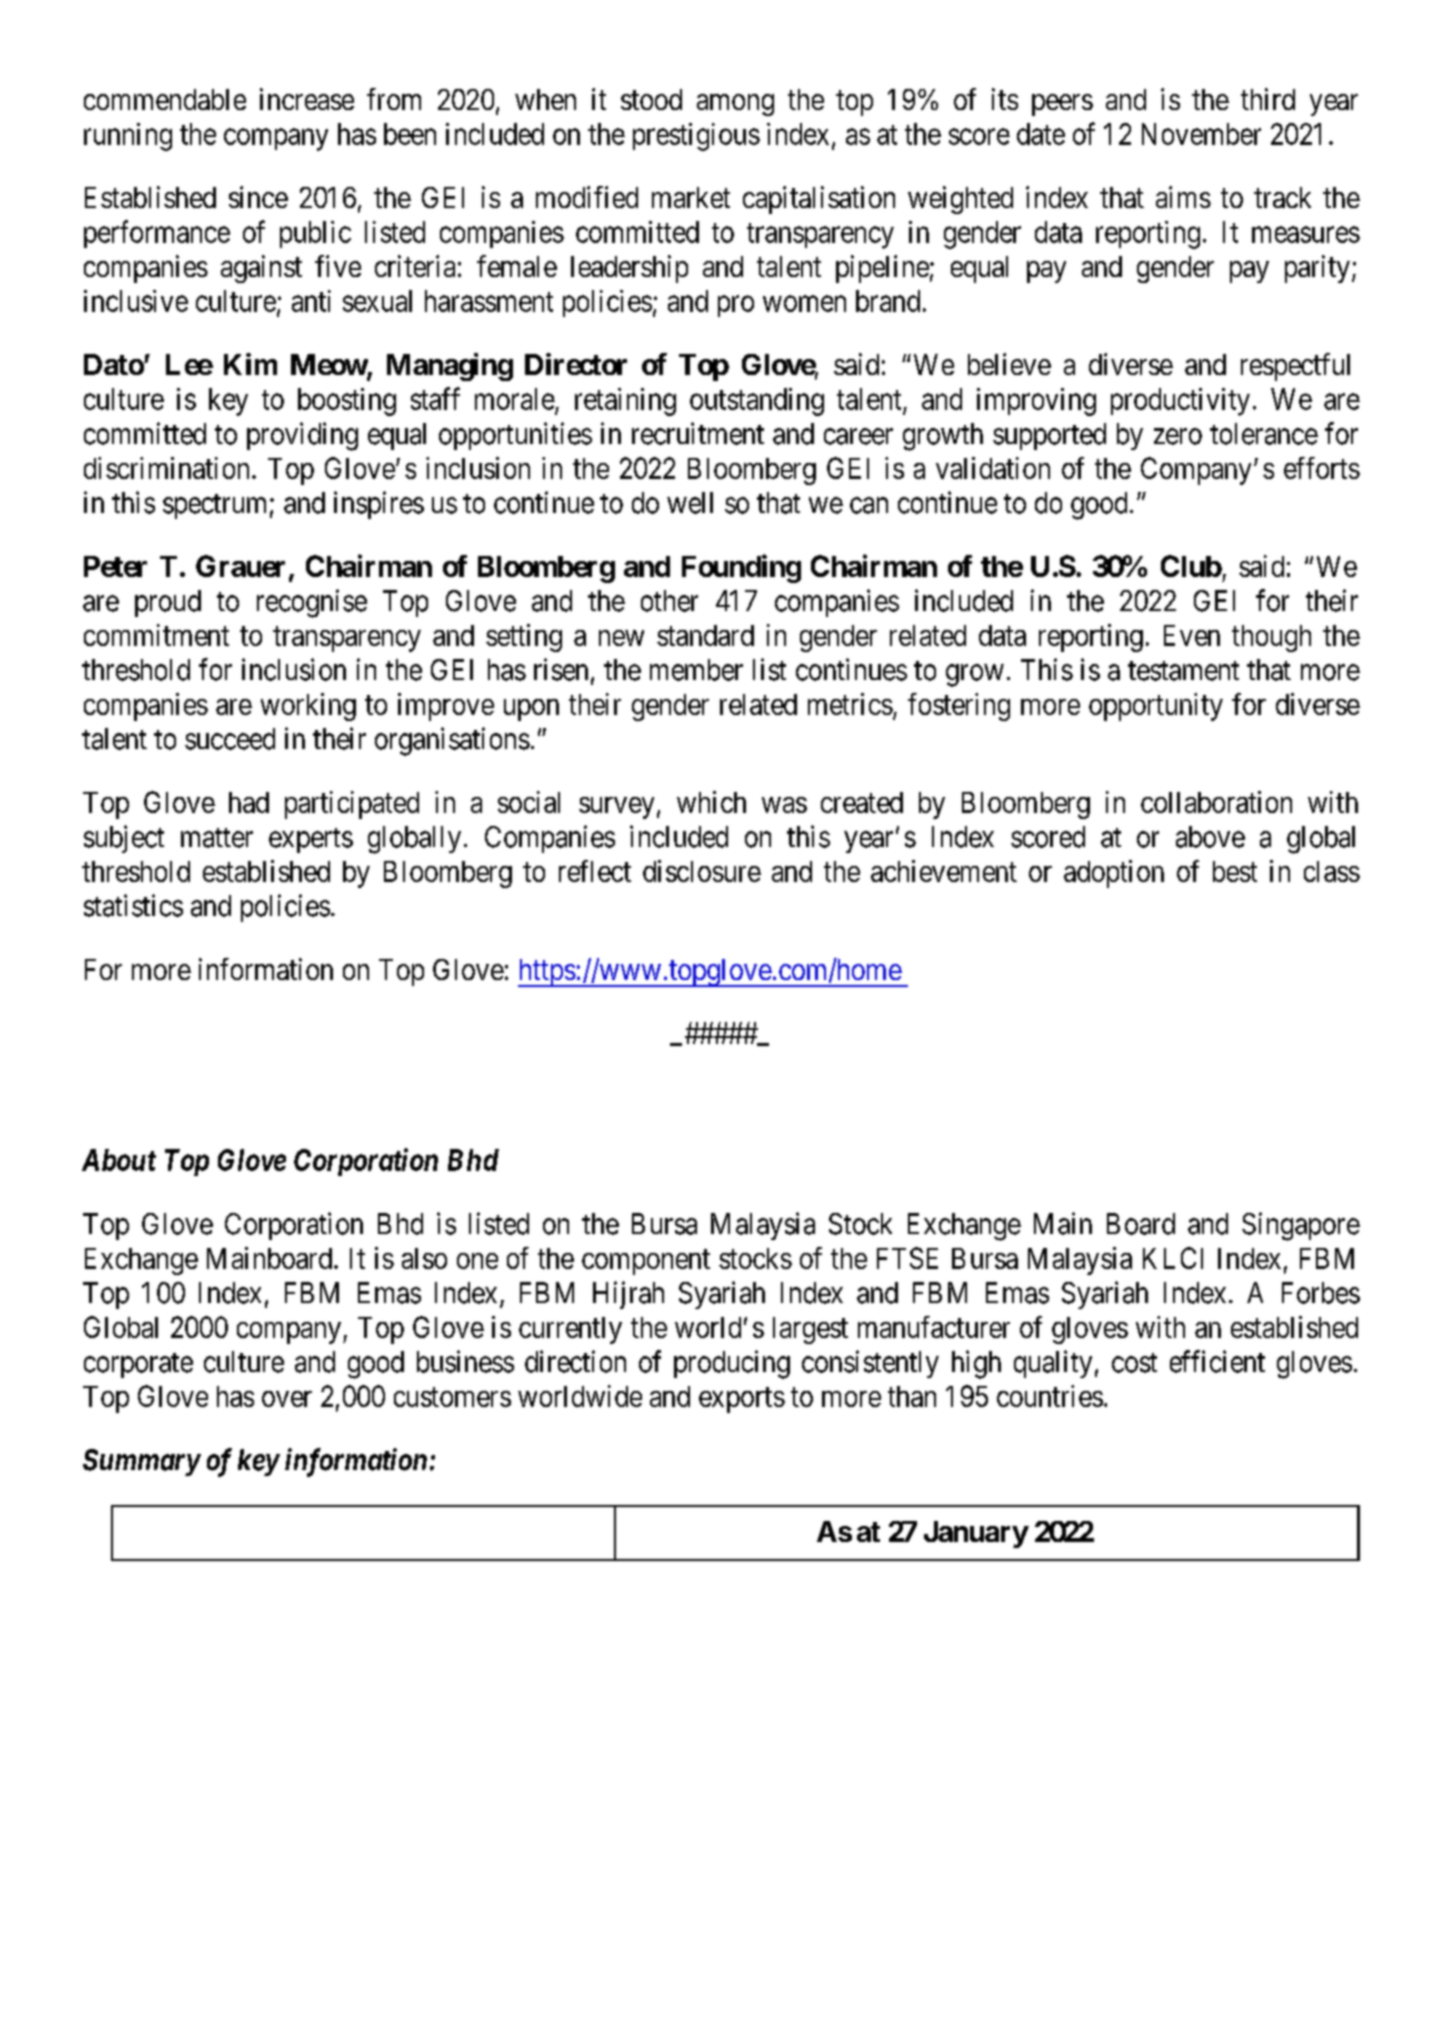  I want to click on disclosure, so click(702, 871).
